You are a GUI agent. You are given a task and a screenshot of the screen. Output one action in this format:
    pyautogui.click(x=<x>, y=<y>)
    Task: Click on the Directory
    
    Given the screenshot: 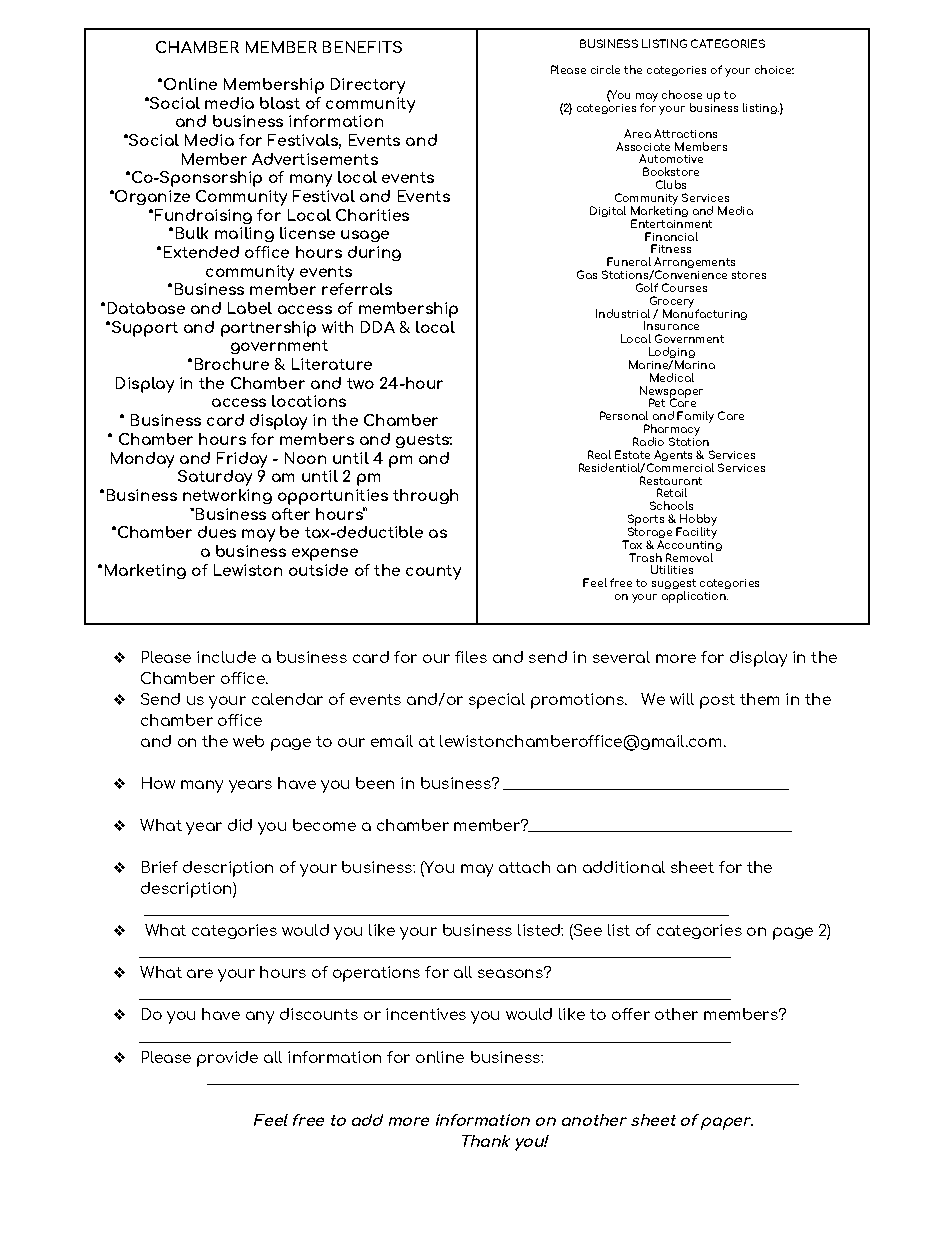 What is the action you would take?
    pyautogui.click(x=368, y=86)
